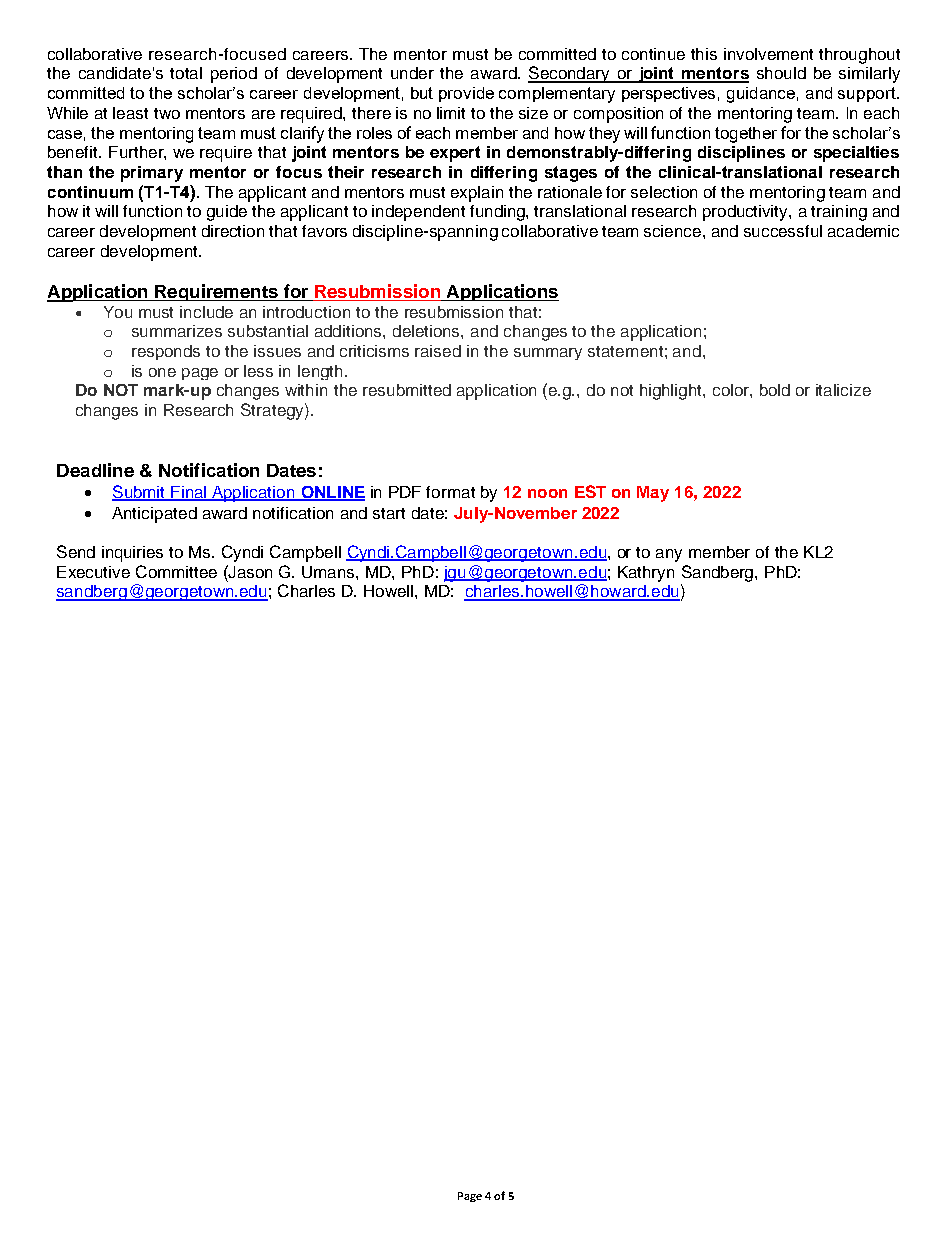  I want to click on bold, so click(775, 390).
